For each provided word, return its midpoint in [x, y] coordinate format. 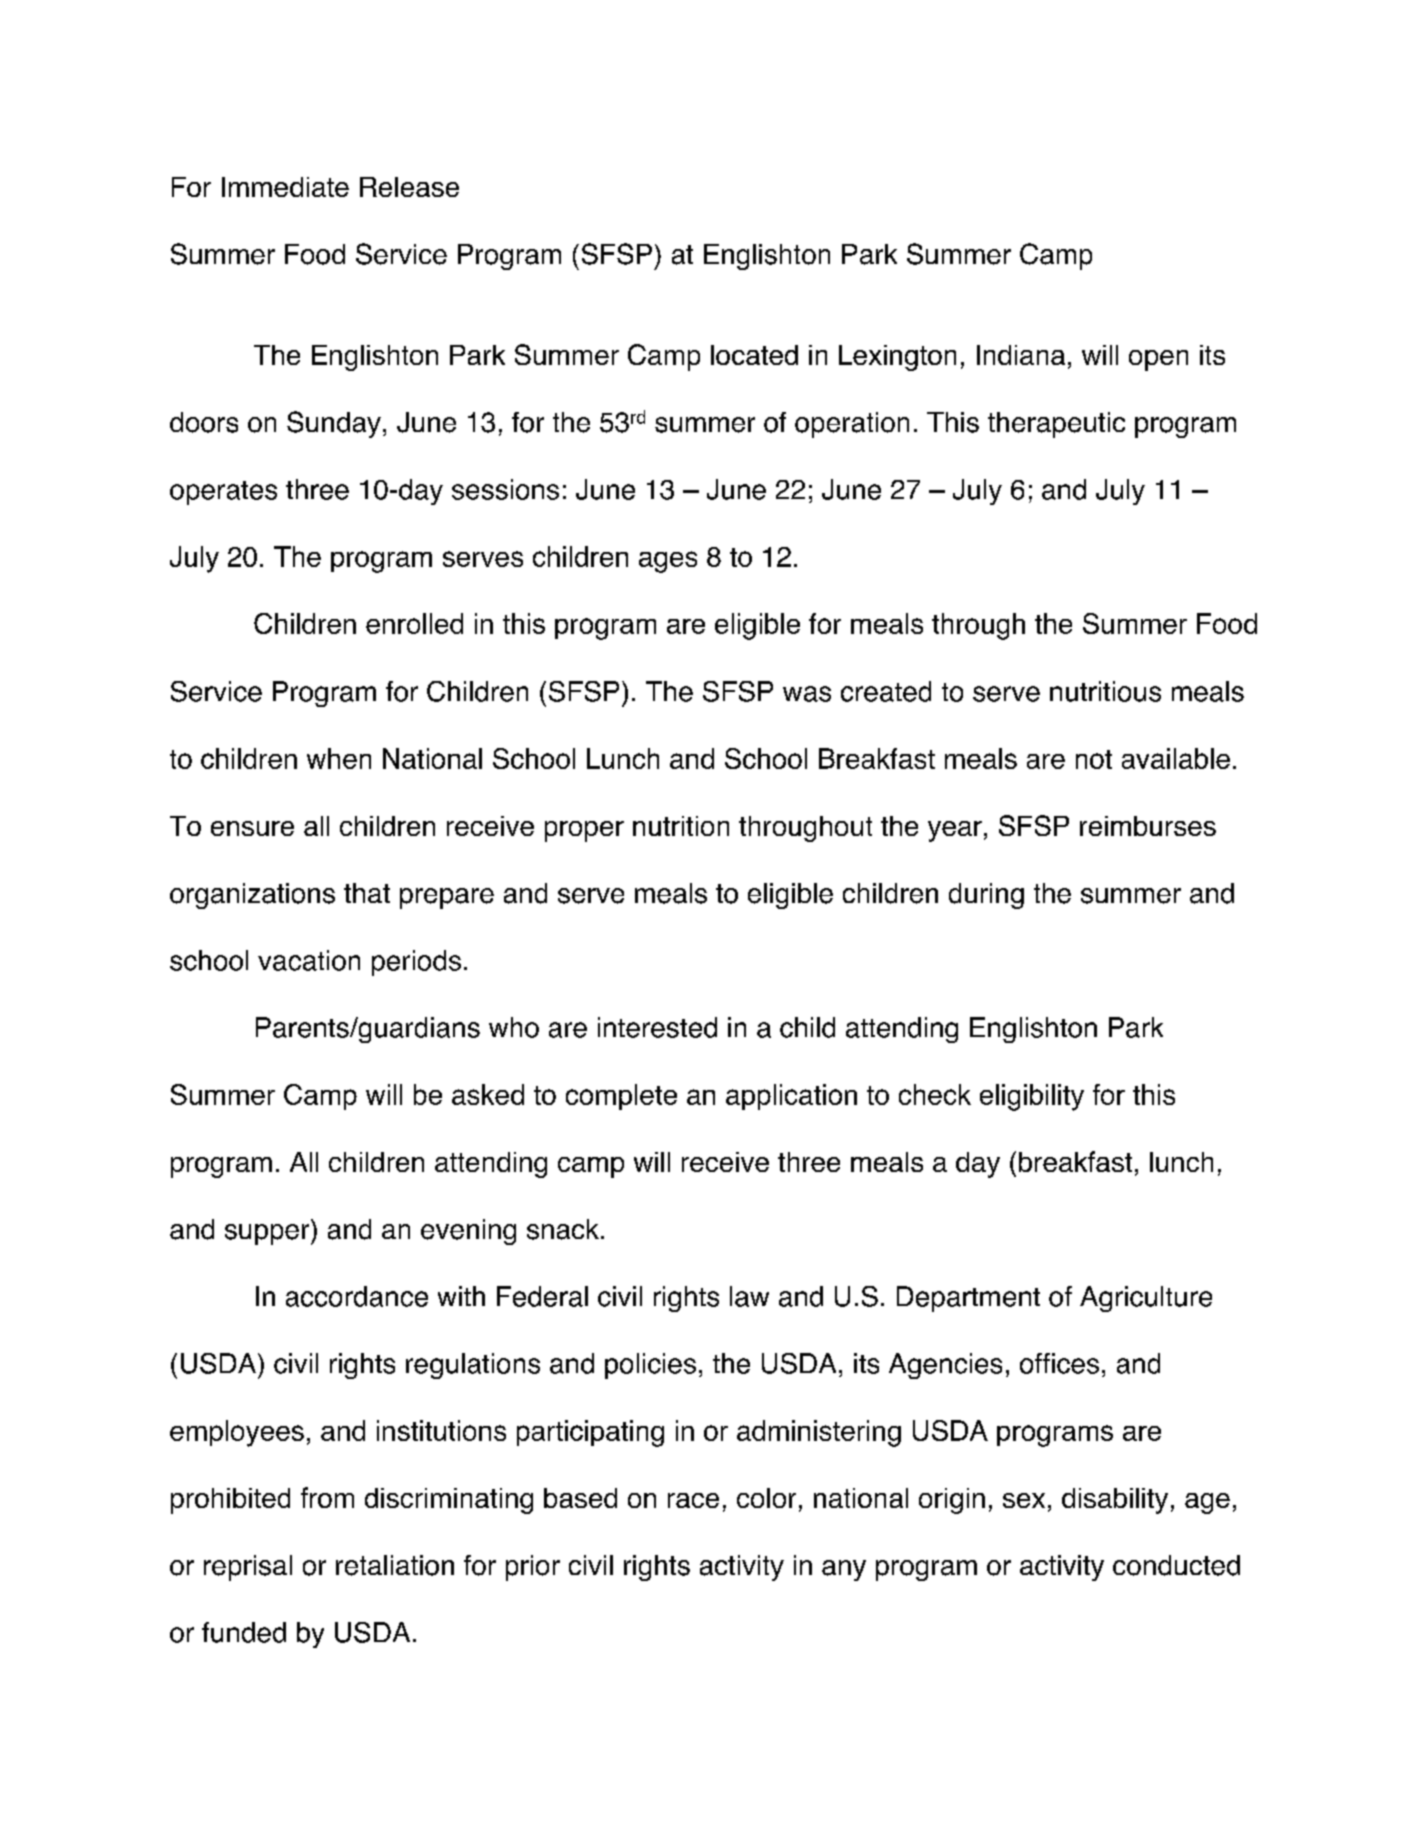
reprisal [248, 1568]
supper [268, 1234]
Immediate [285, 187]
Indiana [1021, 355]
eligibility [1032, 1097]
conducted [1176, 1565]
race [693, 1500]
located [754, 355]
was [807, 694]
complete [621, 1097]
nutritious [1105, 691]
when [339, 758]
